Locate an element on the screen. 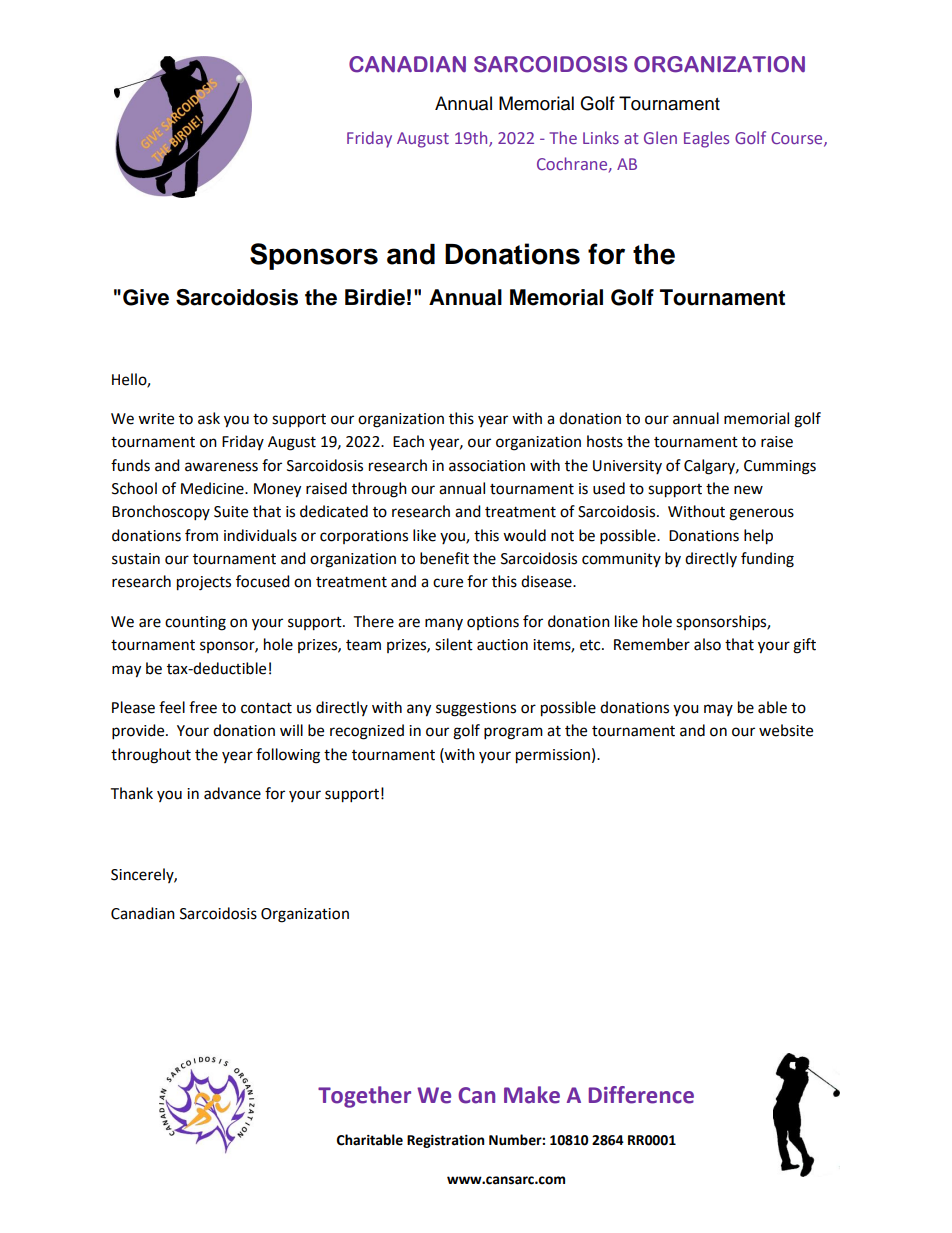  advance is located at coordinates (232, 793).
